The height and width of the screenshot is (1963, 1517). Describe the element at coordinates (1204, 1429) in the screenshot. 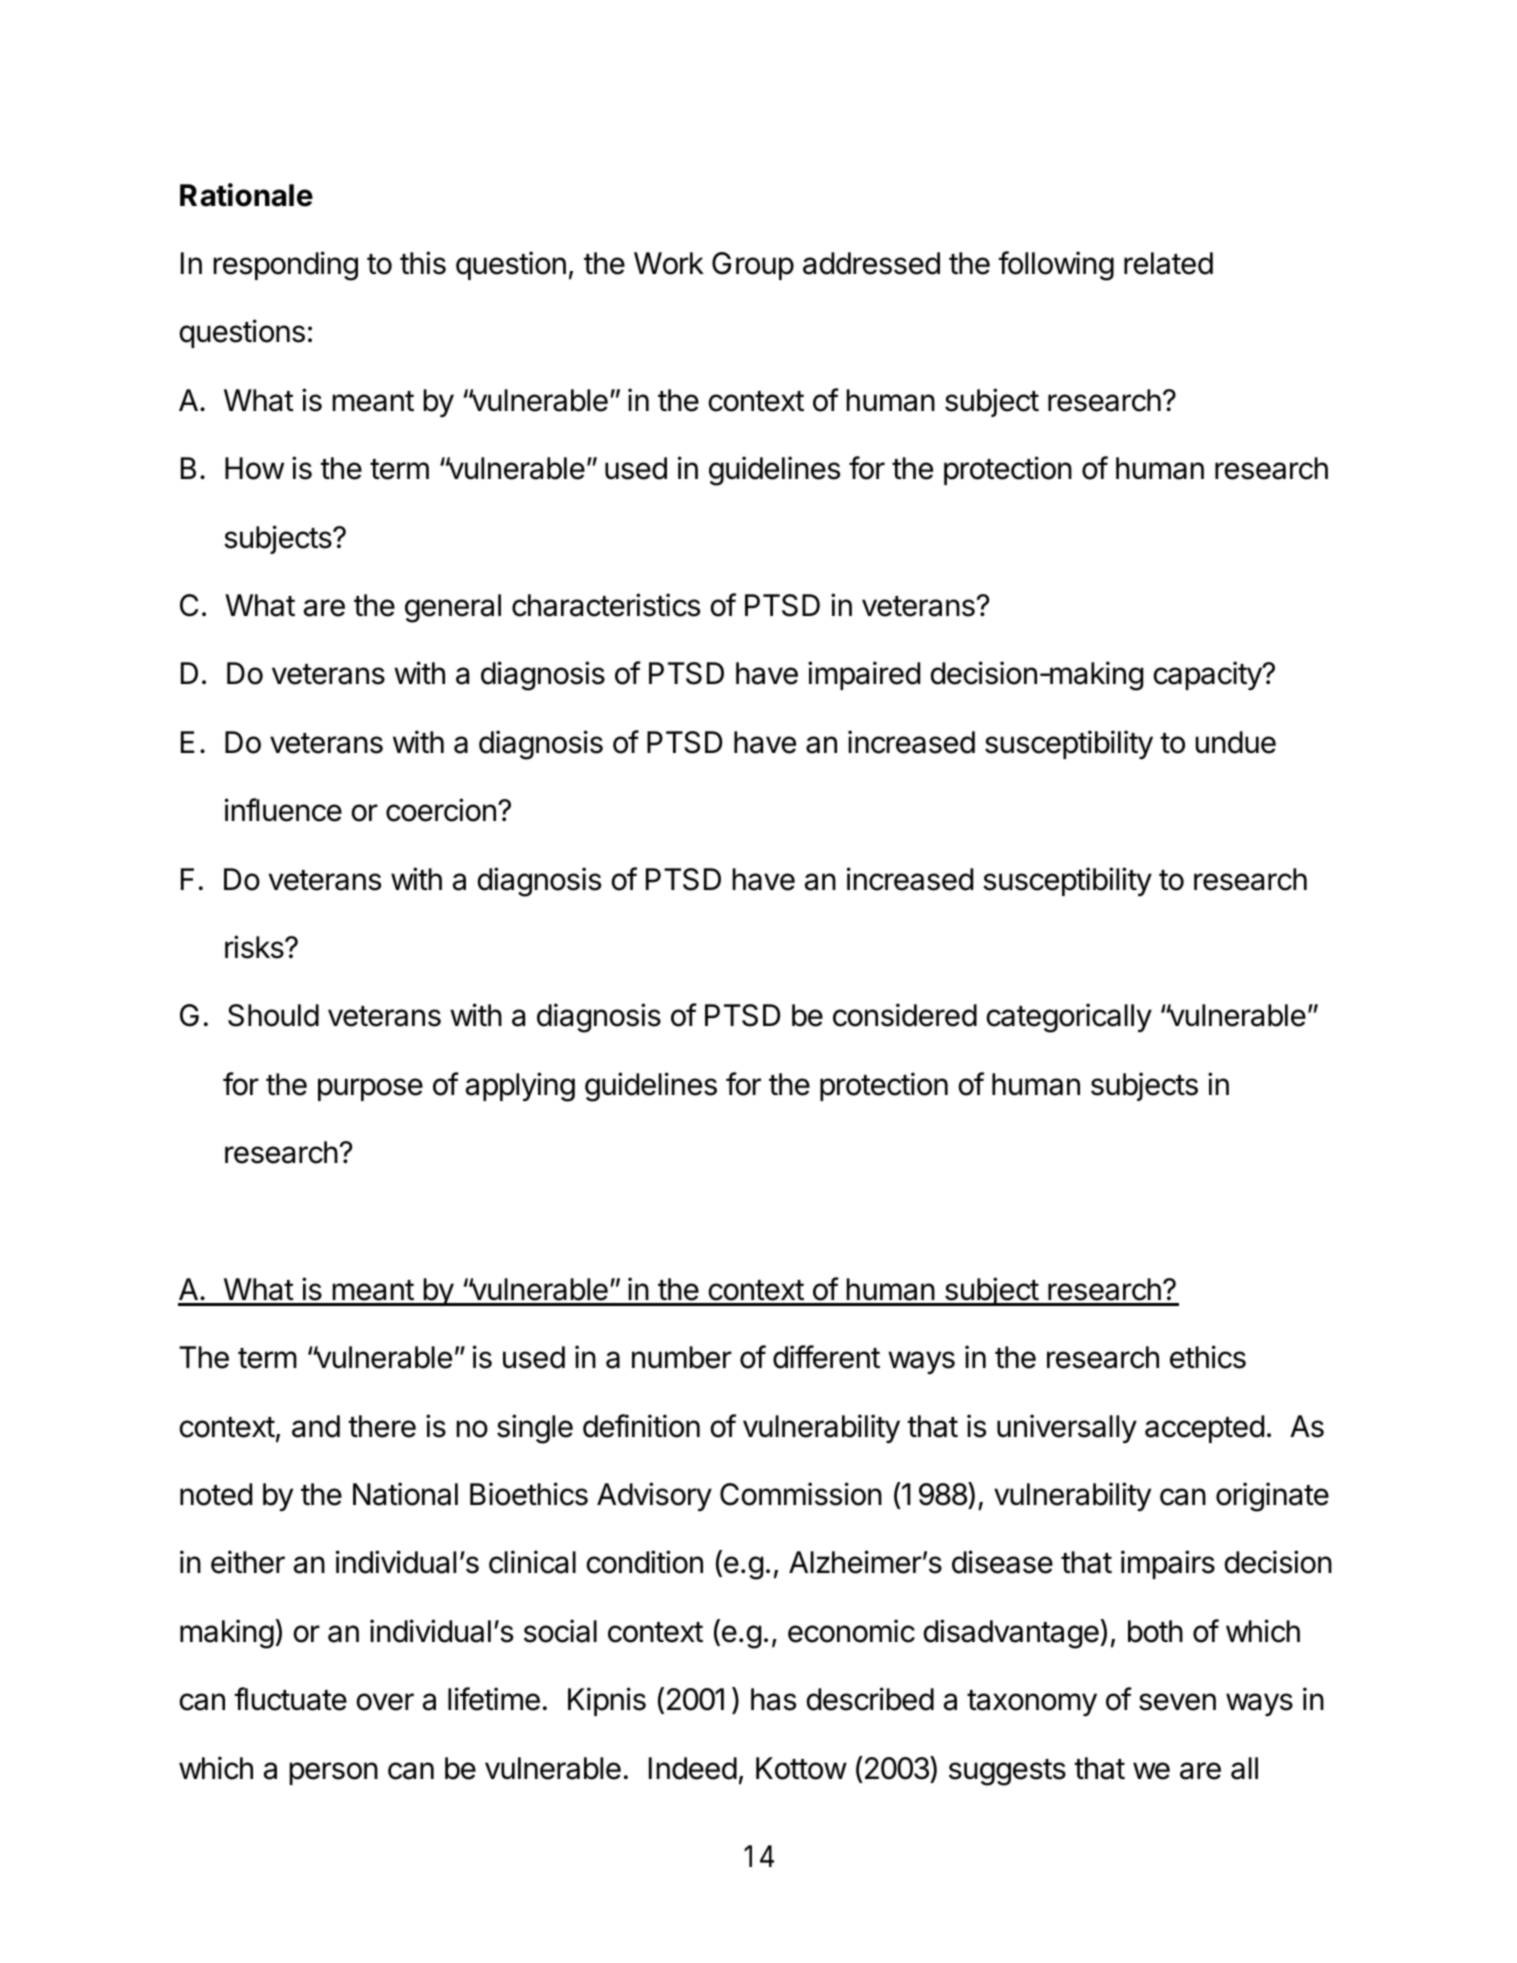

I see `accepted` at that location.
